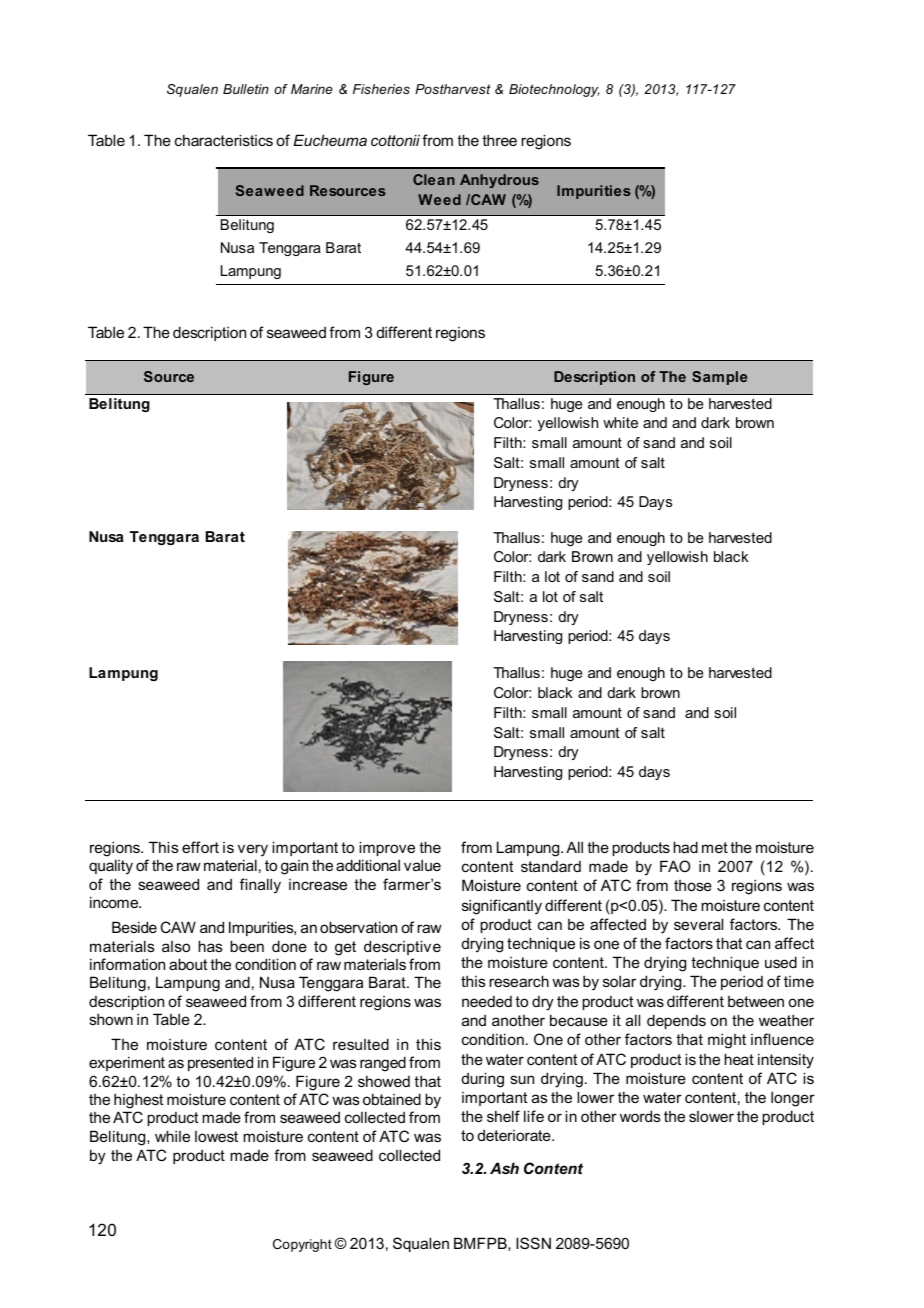  I want to click on lowest, so click(216, 1136).
